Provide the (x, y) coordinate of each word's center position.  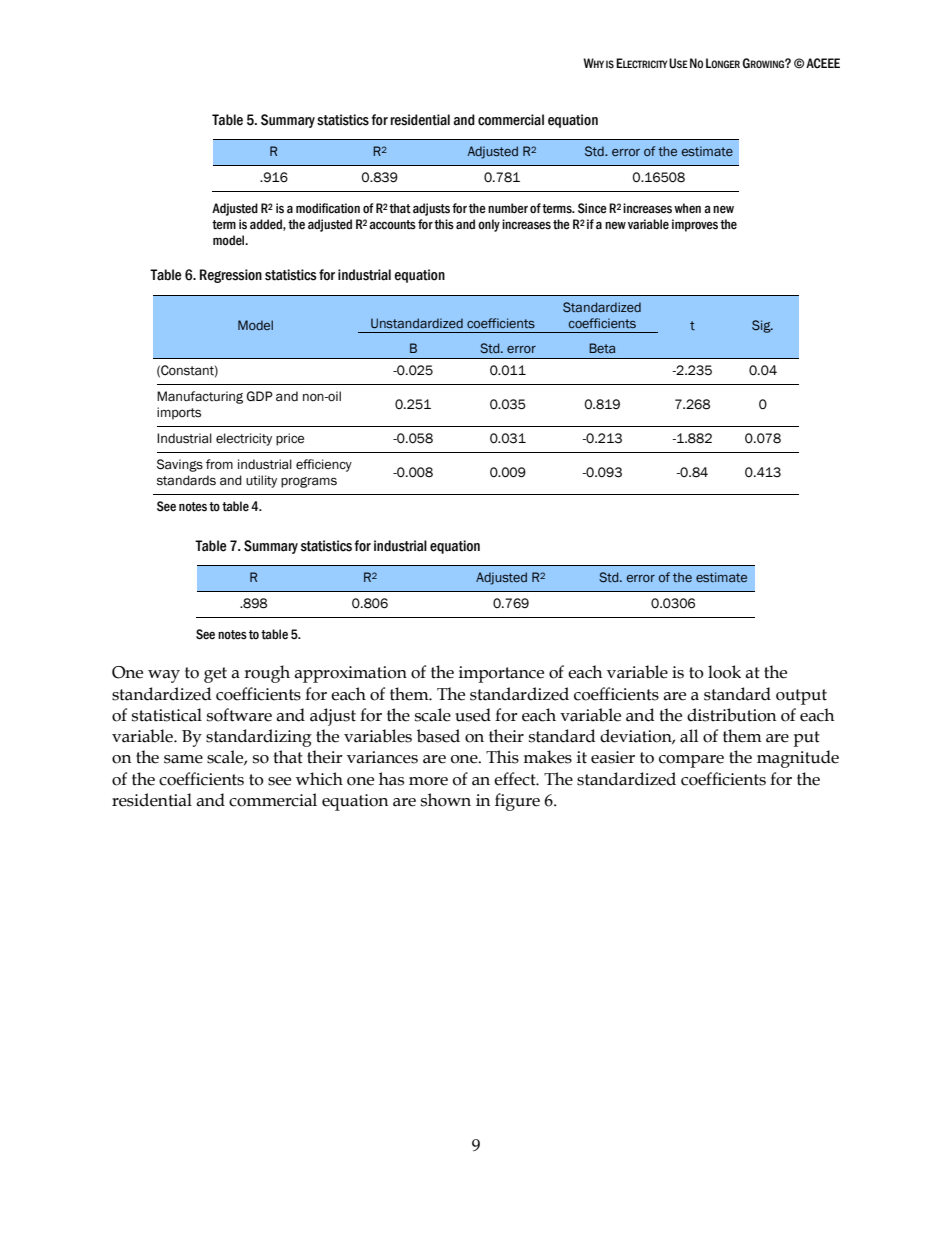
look (724, 672)
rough (267, 674)
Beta (602, 348)
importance (501, 674)
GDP (259, 396)
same (183, 759)
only (489, 225)
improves (695, 225)
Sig (762, 326)
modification (328, 208)
